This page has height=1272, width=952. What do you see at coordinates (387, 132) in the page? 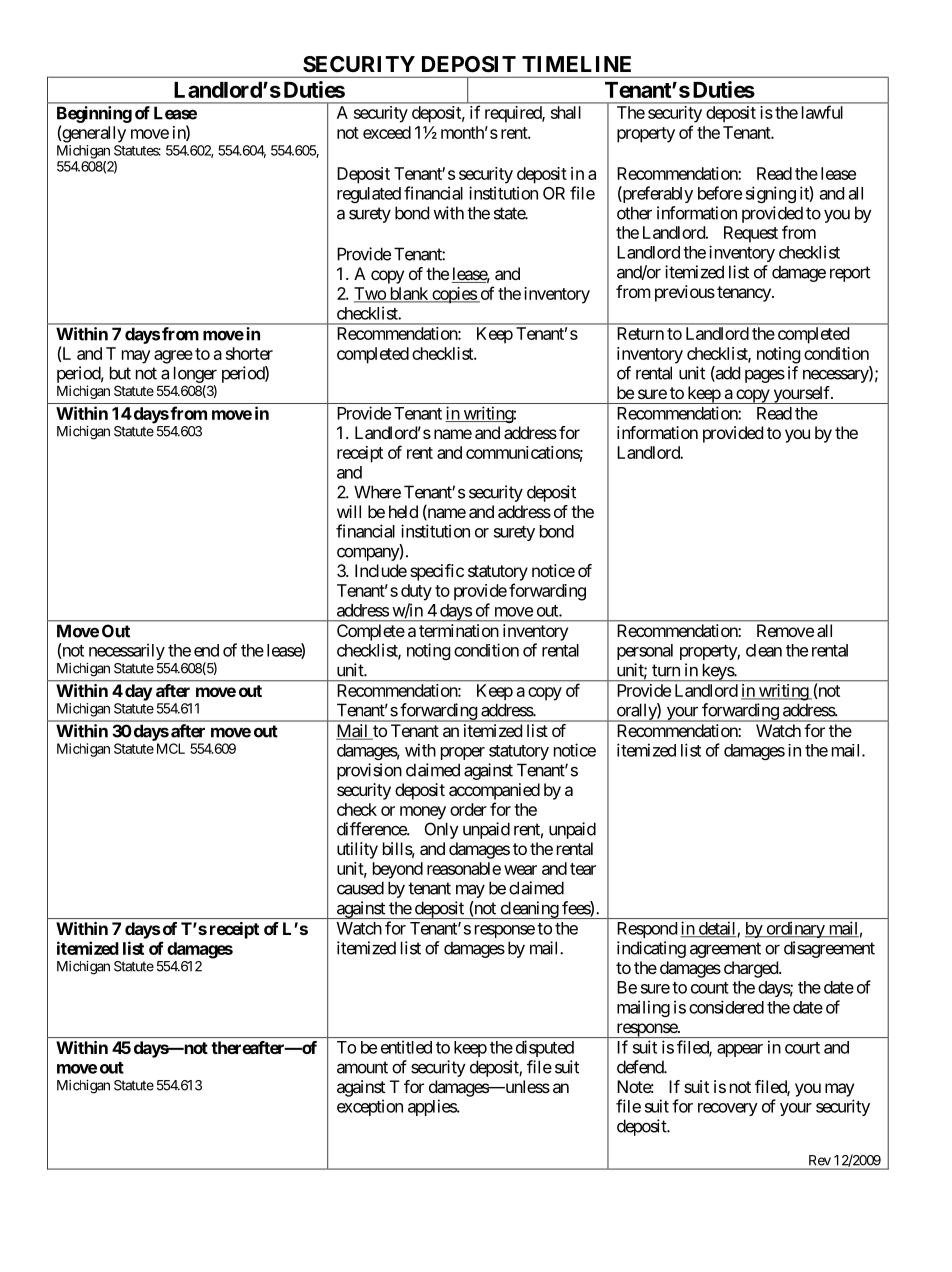
I see `exceed` at bounding box center [387, 132].
